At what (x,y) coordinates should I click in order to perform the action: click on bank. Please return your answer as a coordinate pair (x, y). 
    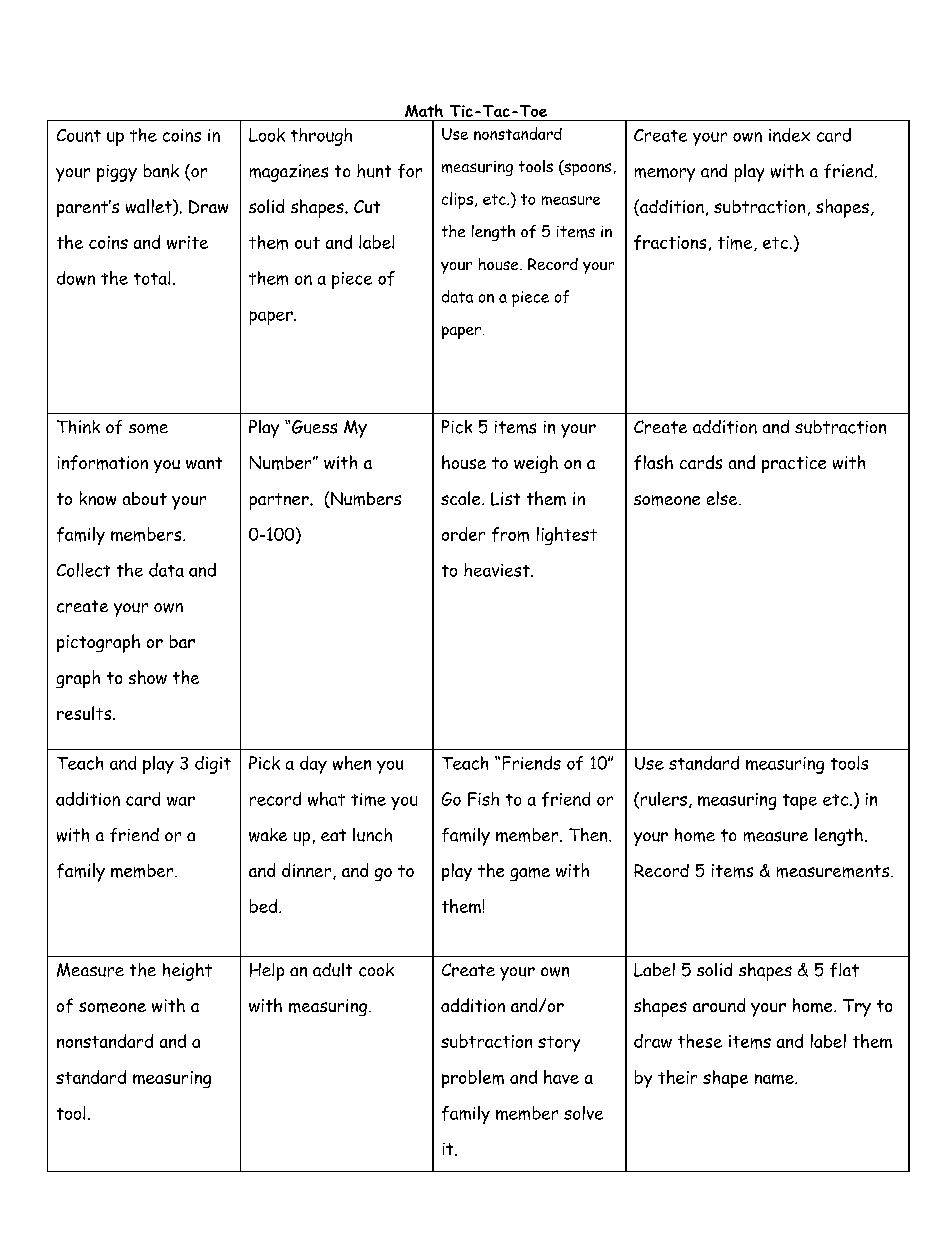
    Looking at the image, I should click on (161, 171).
